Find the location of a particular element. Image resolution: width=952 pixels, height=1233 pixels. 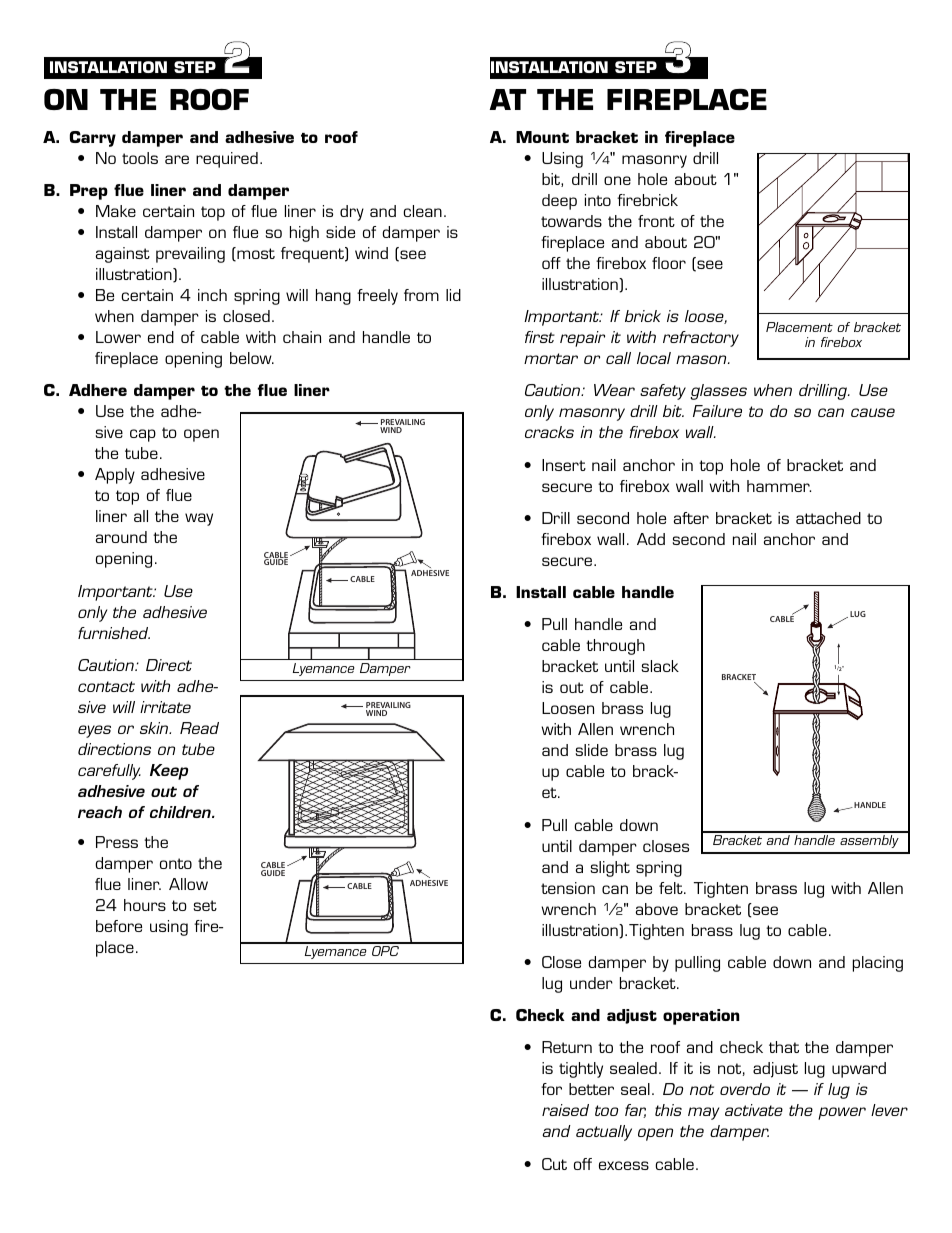

Mount is located at coordinates (542, 137).
